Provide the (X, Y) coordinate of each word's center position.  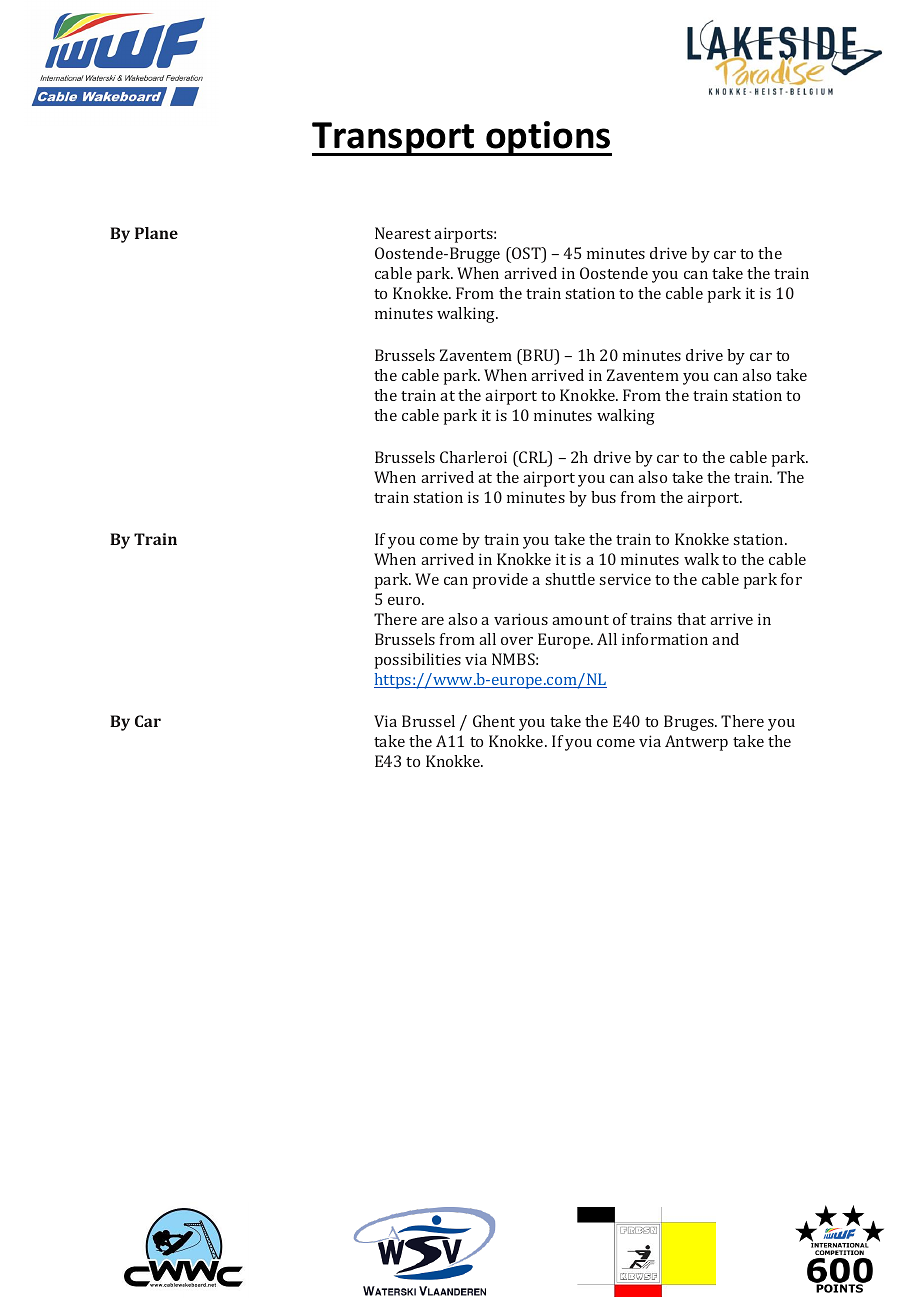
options (548, 138)
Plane (156, 233)
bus (603, 497)
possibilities (418, 661)
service (625, 579)
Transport (394, 139)
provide (500, 581)
